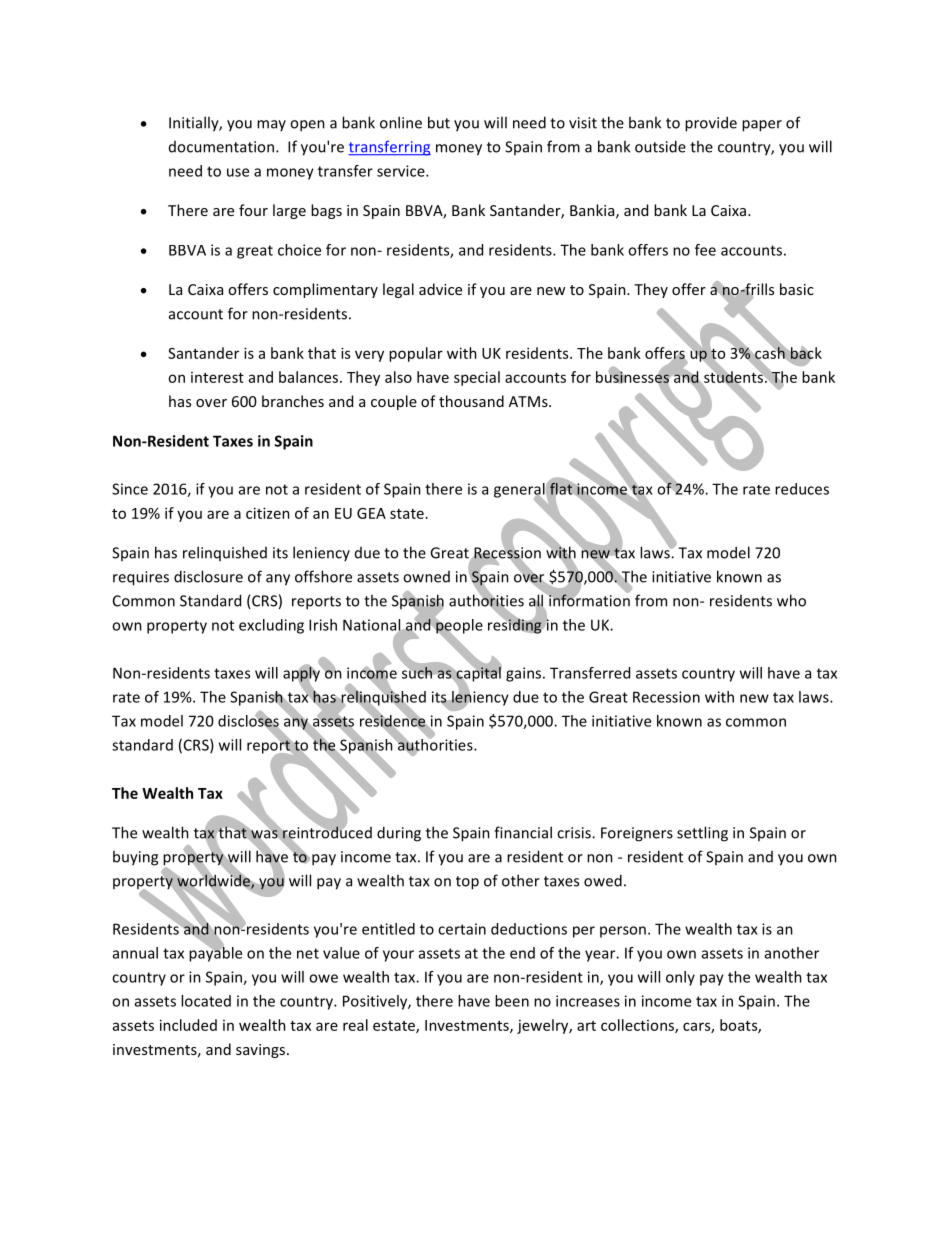 Image resolution: width=952 pixels, height=1233 pixels. What do you see at coordinates (711, 124) in the screenshot?
I see `provide` at bounding box center [711, 124].
